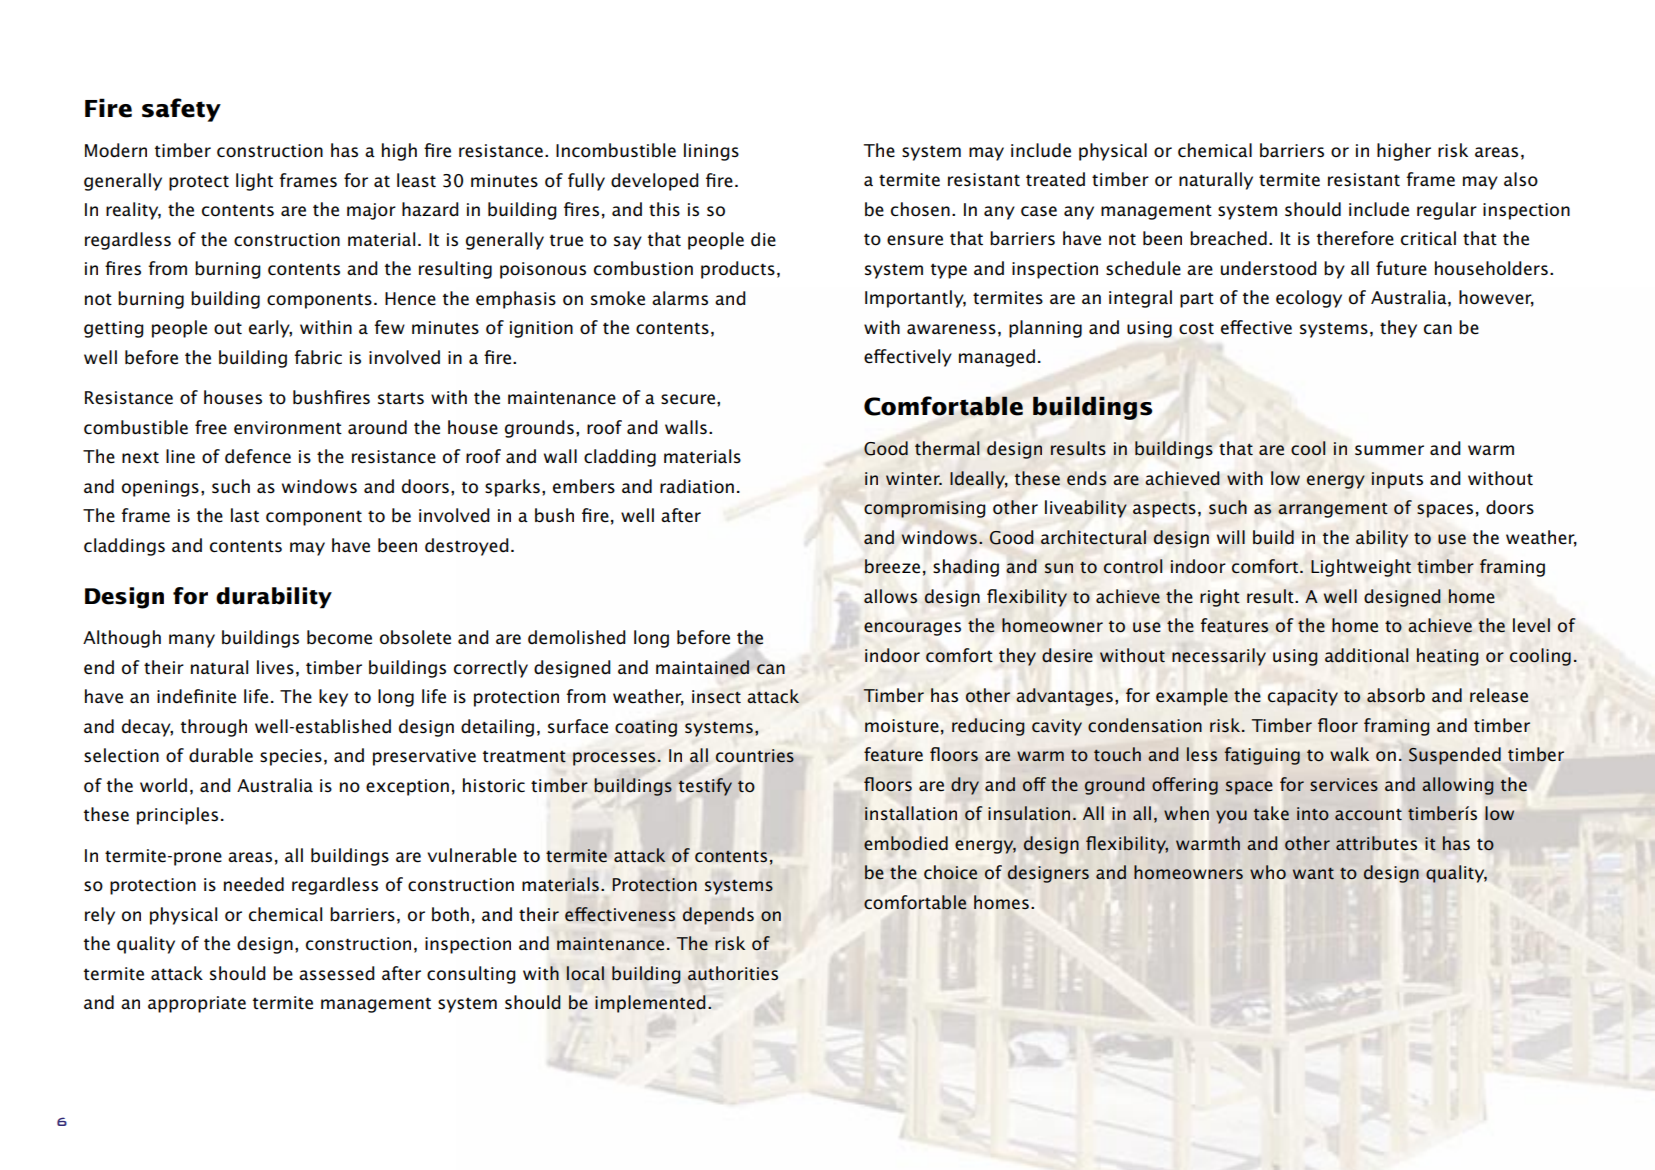 Image resolution: width=1655 pixels, height=1170 pixels. What do you see at coordinates (902, 726) in the image?
I see `moisture` at bounding box center [902, 726].
